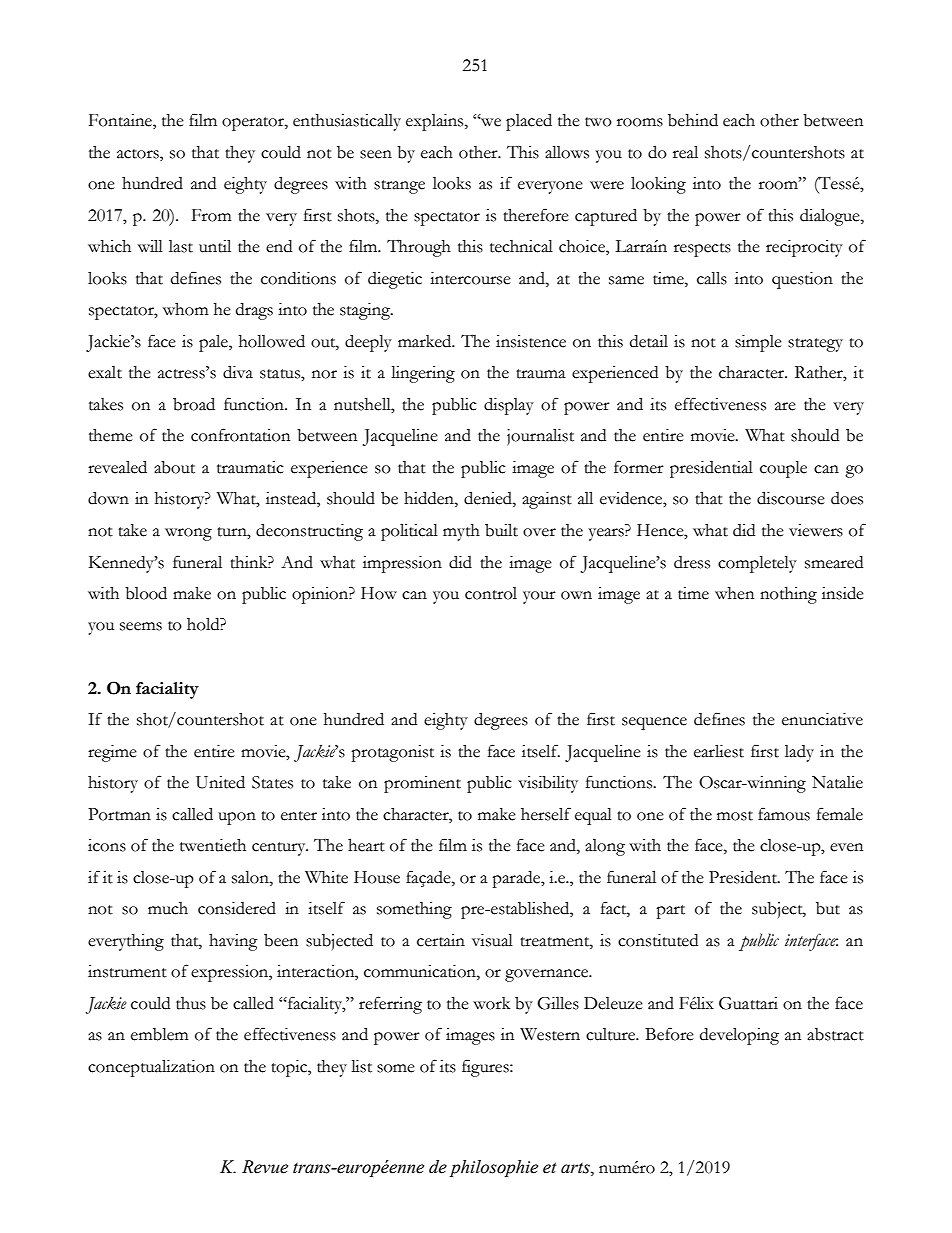 The height and width of the screenshot is (1233, 952). Describe the element at coordinates (685, 152) in the screenshot. I see `real` at that location.
